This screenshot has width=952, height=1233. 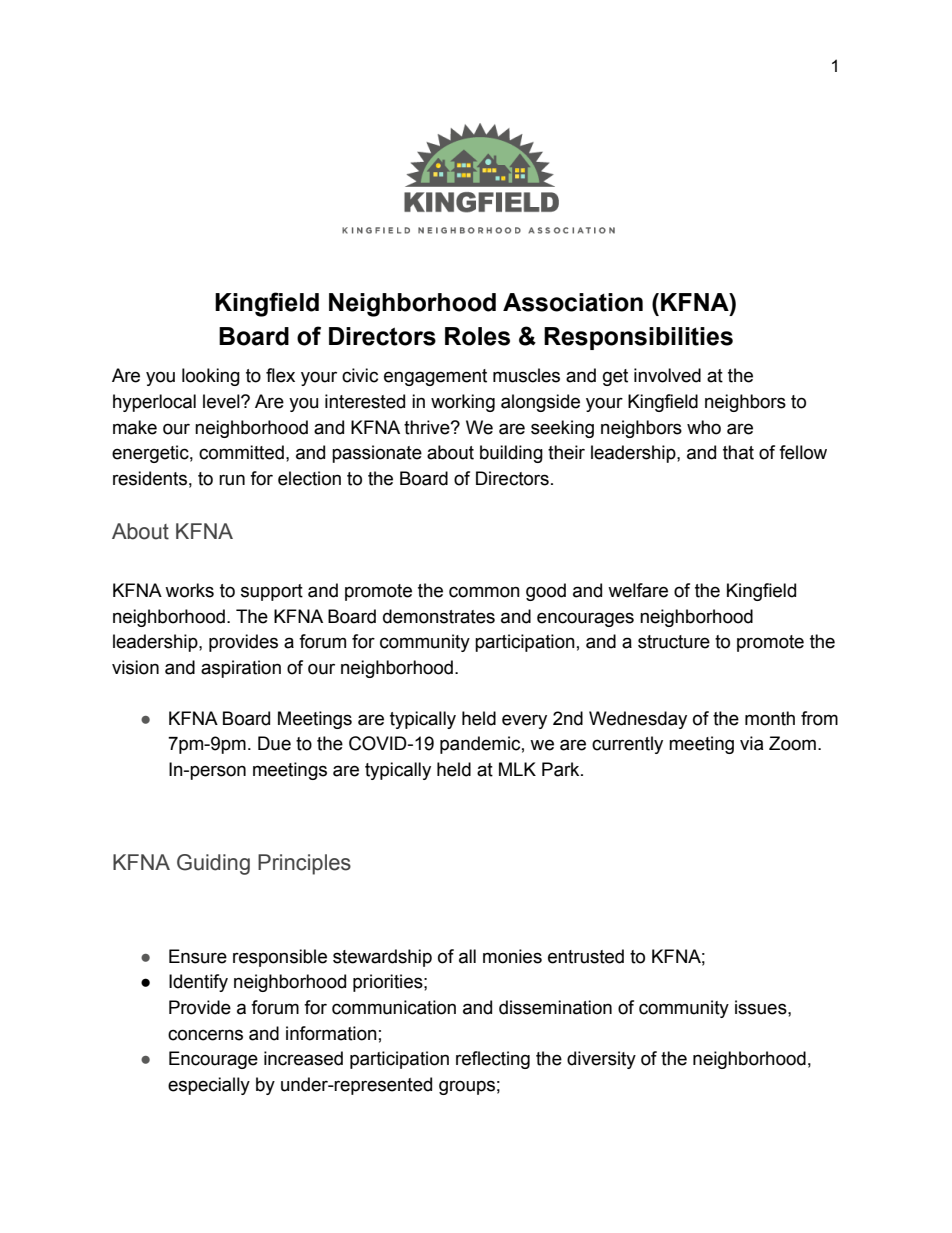 I want to click on Responsibilities, so click(x=638, y=338).
